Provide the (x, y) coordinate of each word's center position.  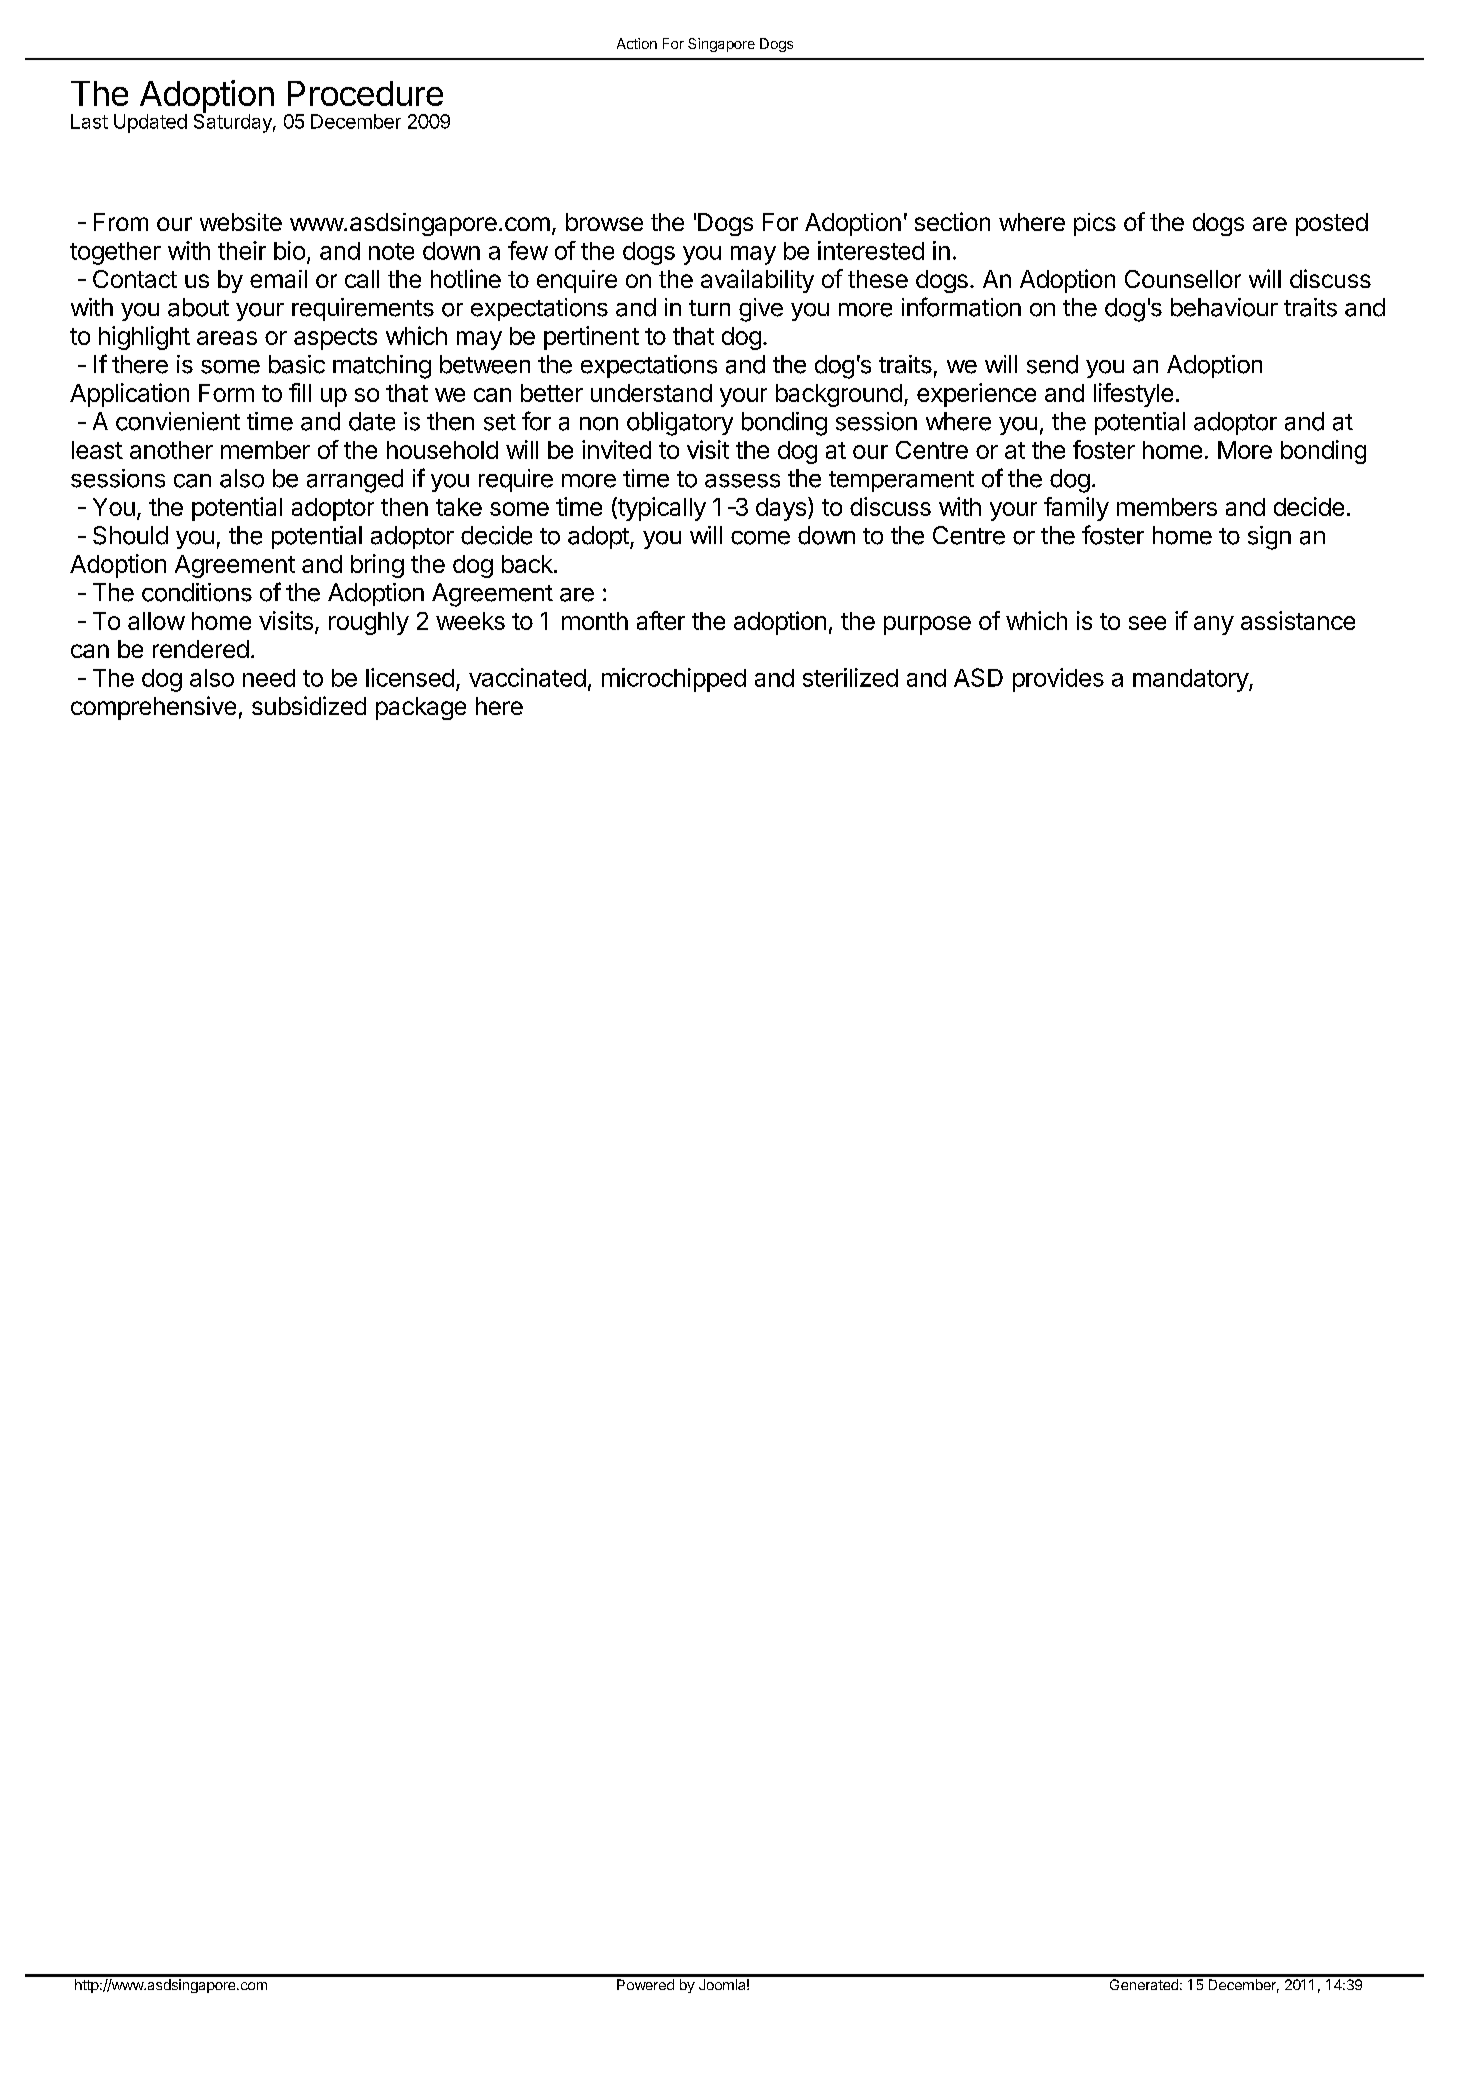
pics (1095, 224)
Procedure (365, 93)
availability (757, 281)
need (269, 678)
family (1076, 509)
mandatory (1191, 680)
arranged (355, 481)
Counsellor (1183, 279)
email (278, 279)
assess (742, 481)
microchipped (674, 680)
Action (637, 43)
